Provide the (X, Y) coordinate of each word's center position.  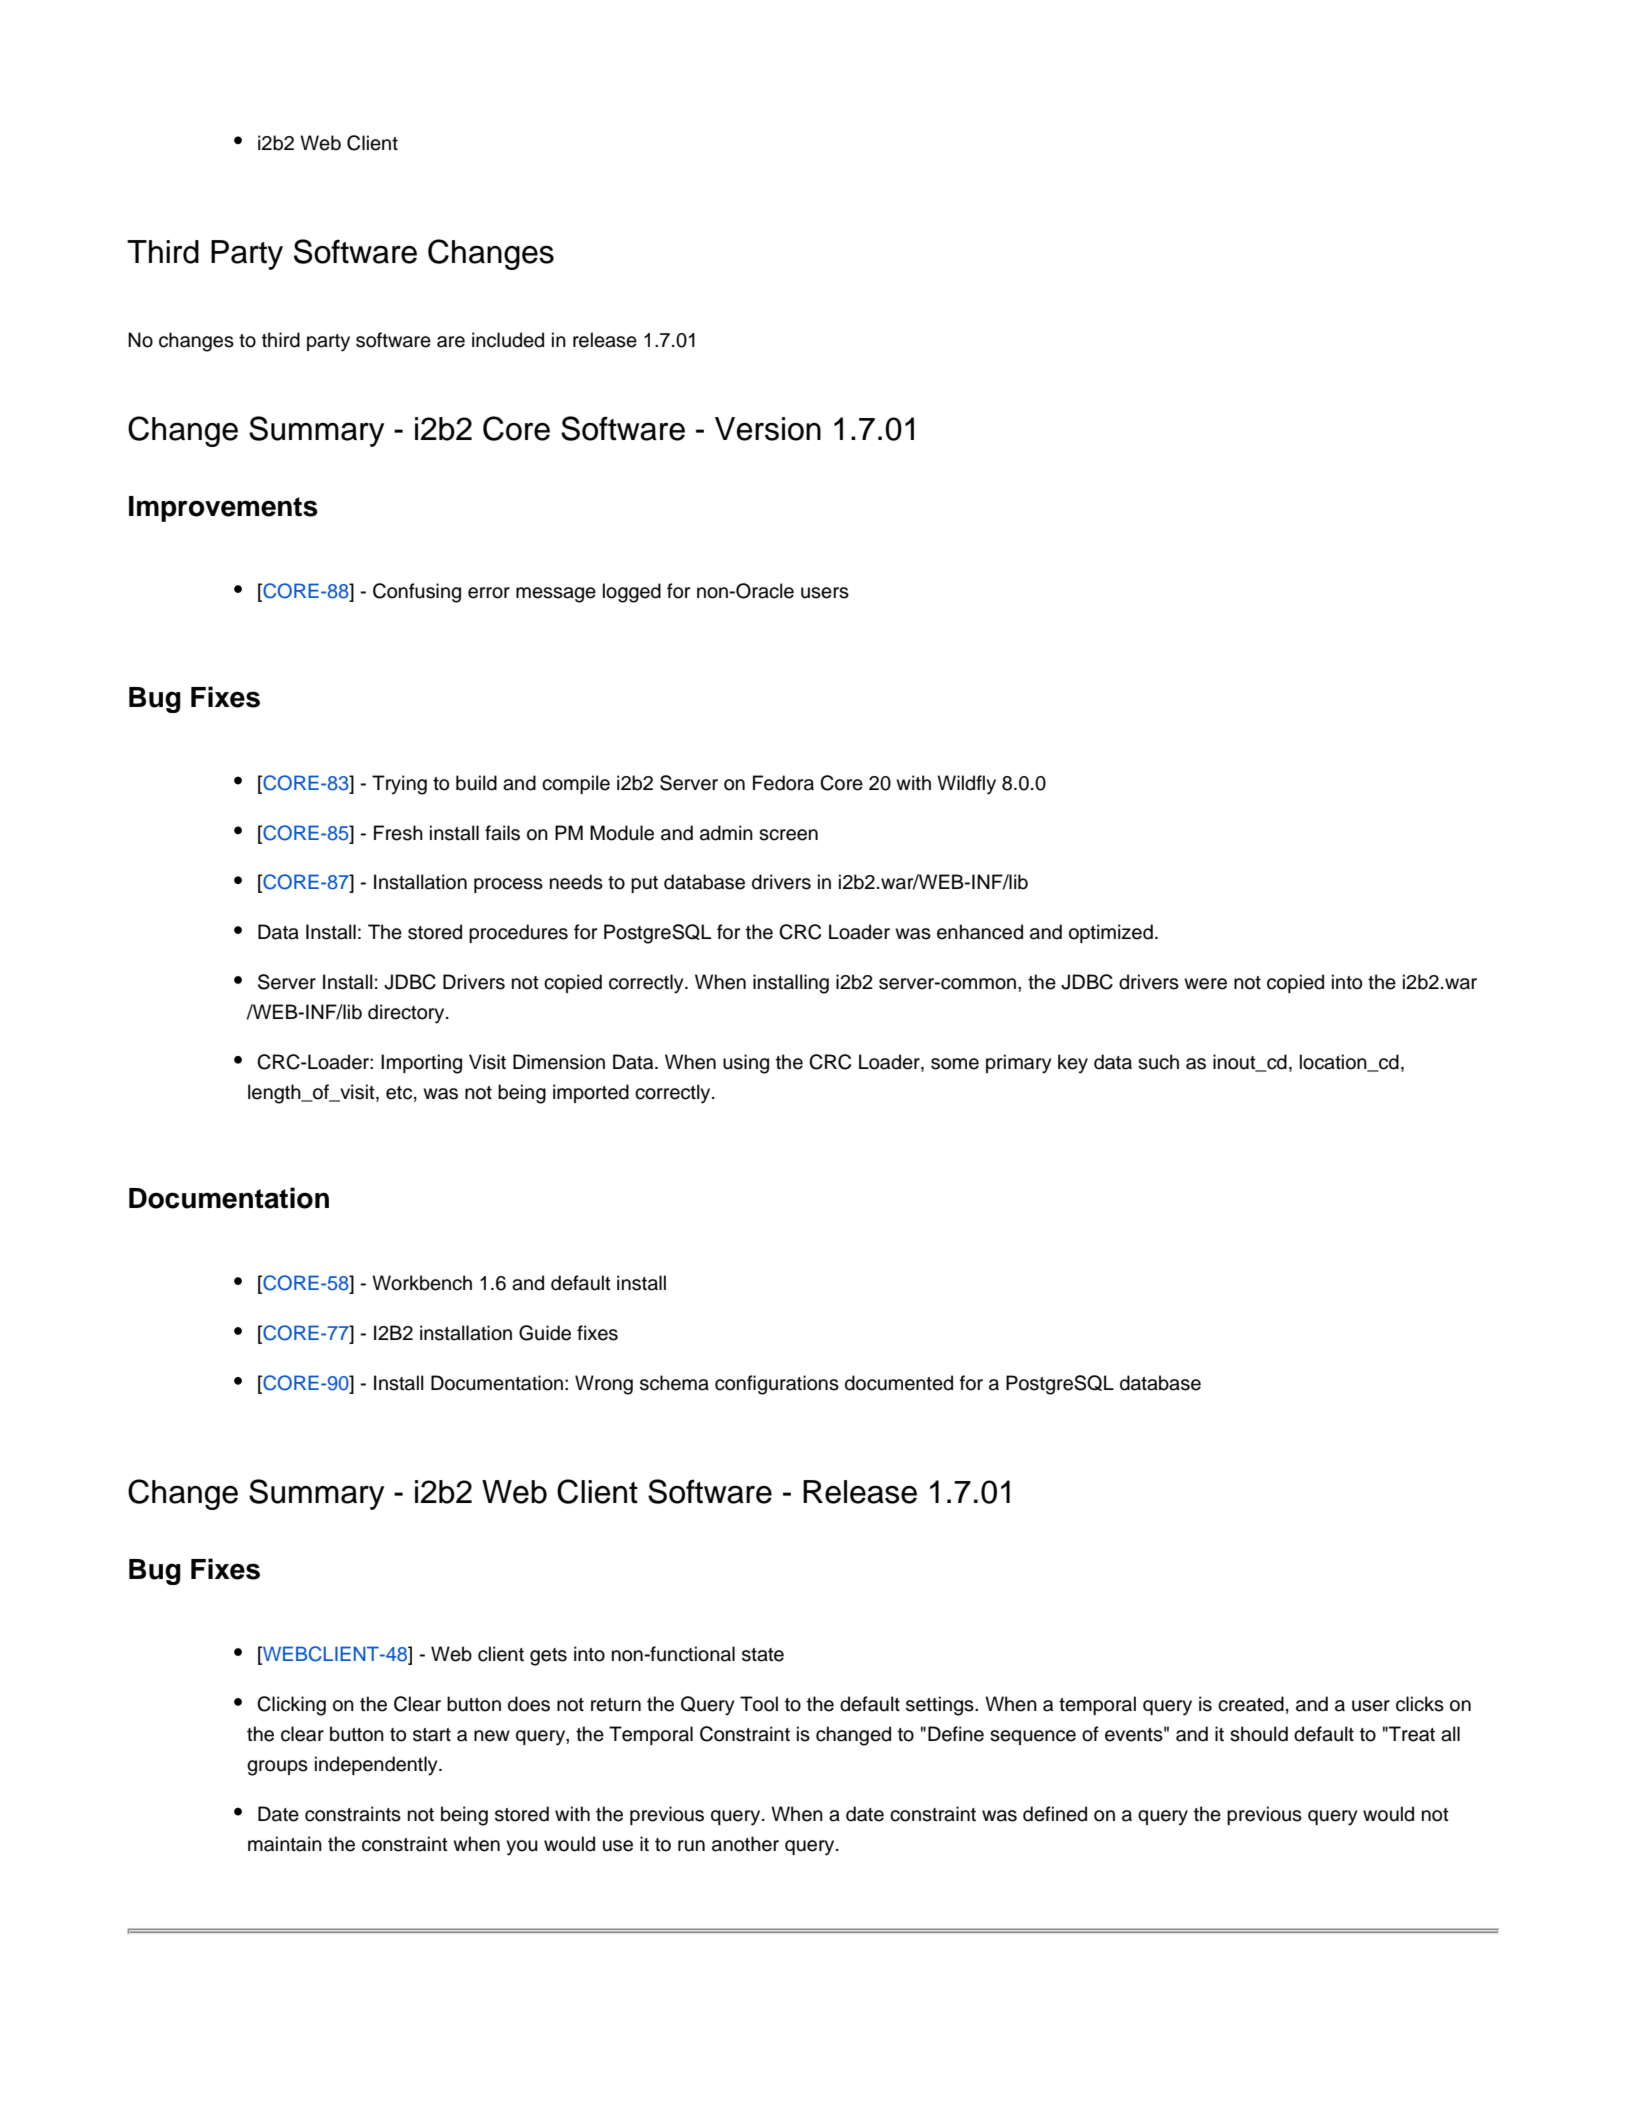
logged (632, 593)
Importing (421, 1064)
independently (377, 1766)
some (955, 1064)
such (1158, 1062)
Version (768, 429)
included (508, 340)
